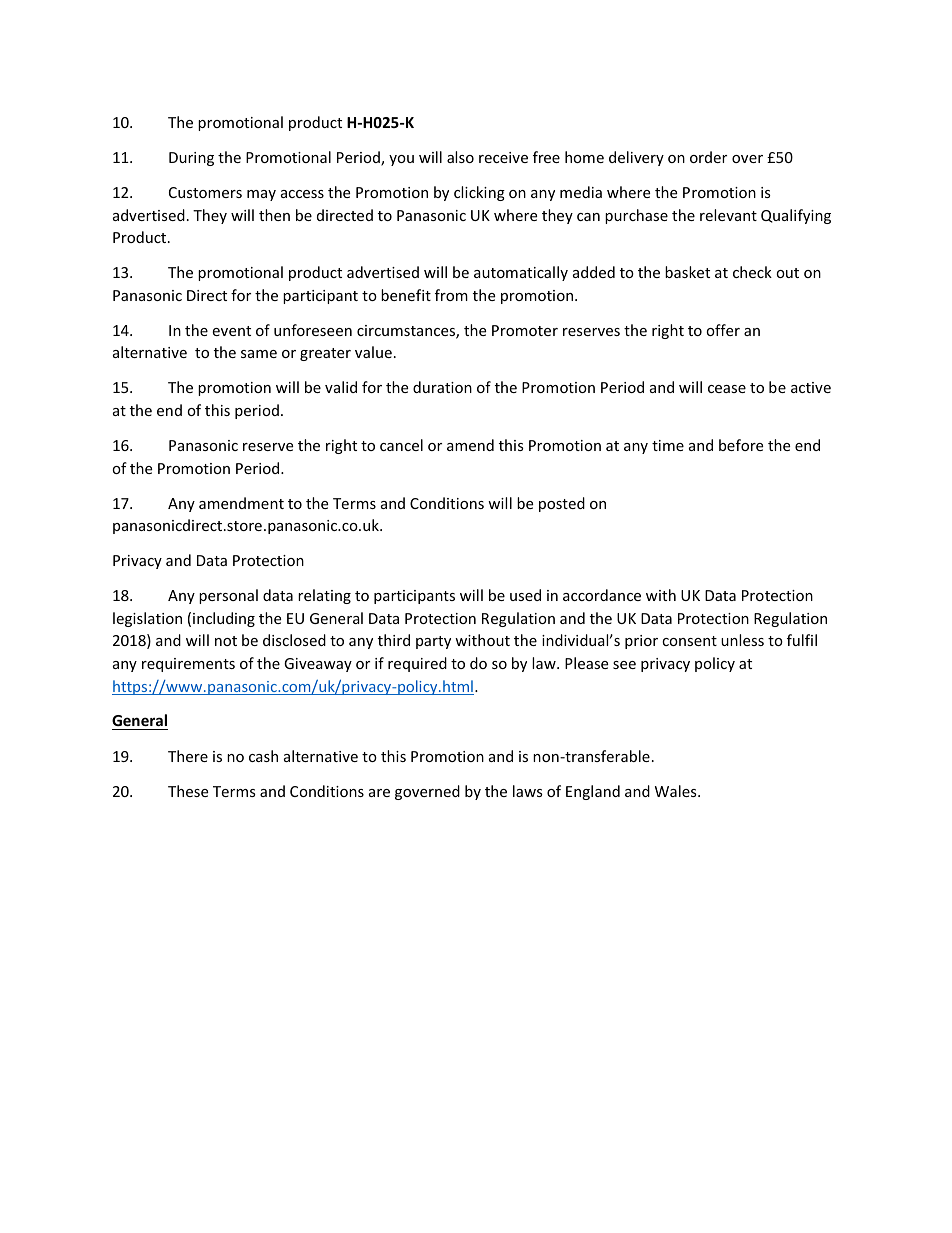 The width and height of the page is (952, 1233). Describe the element at coordinates (562, 504) in the page. I see `posted` at that location.
